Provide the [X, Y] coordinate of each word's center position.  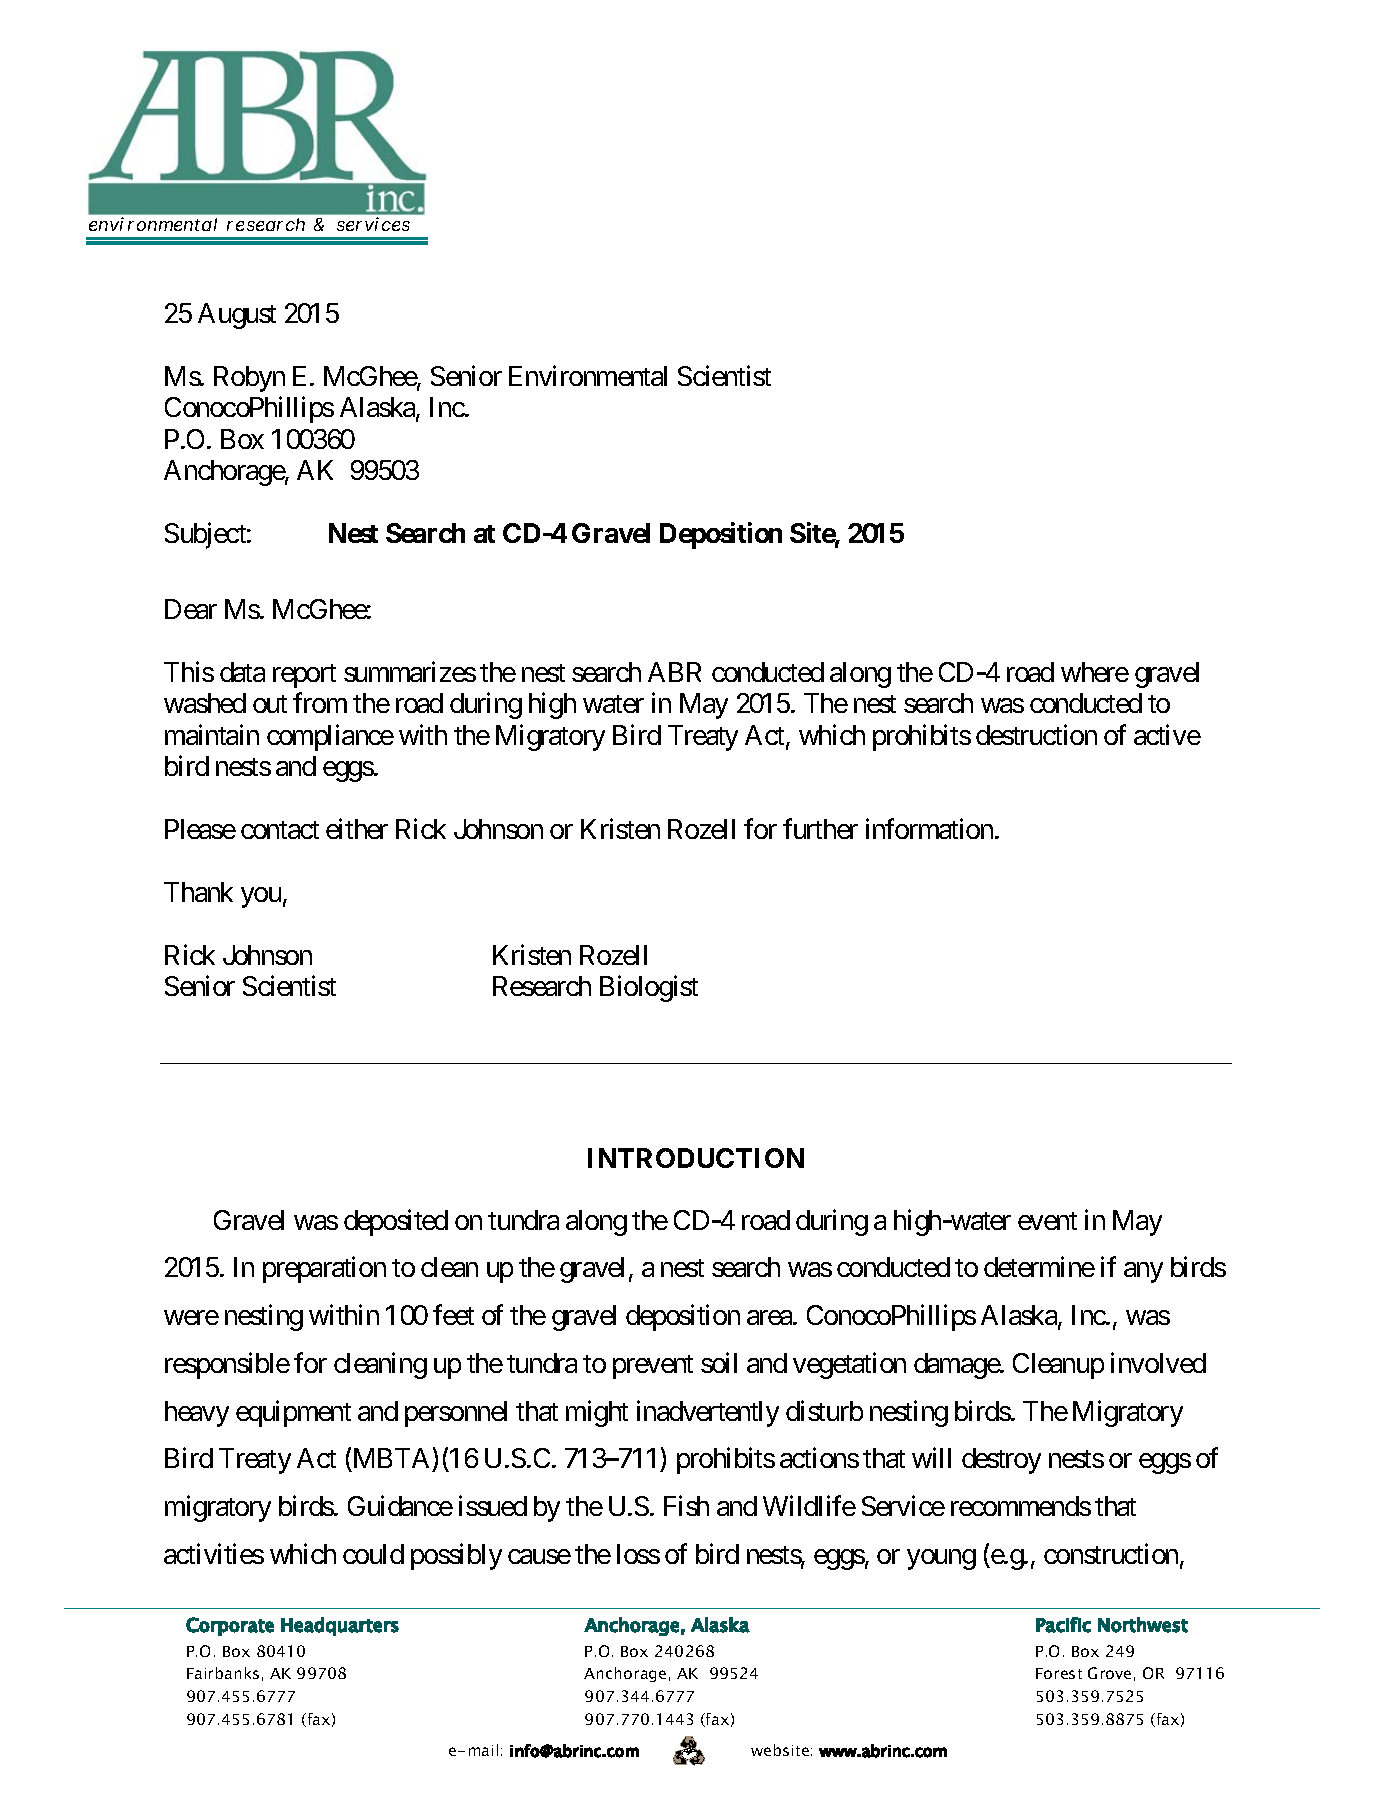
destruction [1036, 734]
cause [539, 1556]
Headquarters [340, 1626]
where [1095, 672]
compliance [330, 737]
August [237, 316]
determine [1039, 1267]
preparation [324, 1270]
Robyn [249, 379]
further [820, 828]
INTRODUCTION [696, 1158]
